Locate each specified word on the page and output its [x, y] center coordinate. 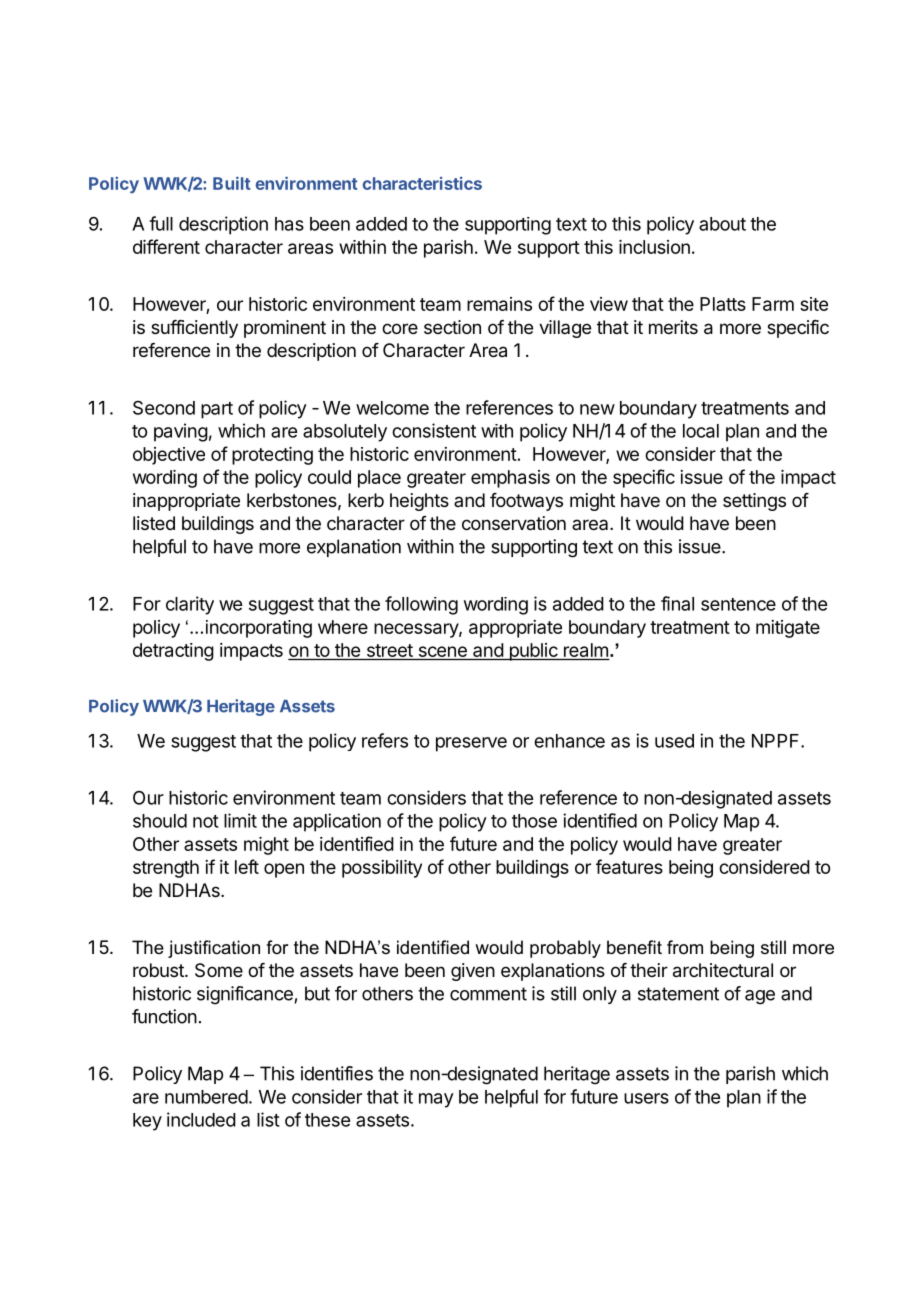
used [674, 741]
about [722, 224]
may [436, 1100]
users [646, 1098]
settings [754, 502]
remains [499, 304]
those [534, 821]
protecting [272, 456]
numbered [206, 1097]
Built [231, 183]
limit [240, 820]
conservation [514, 523]
